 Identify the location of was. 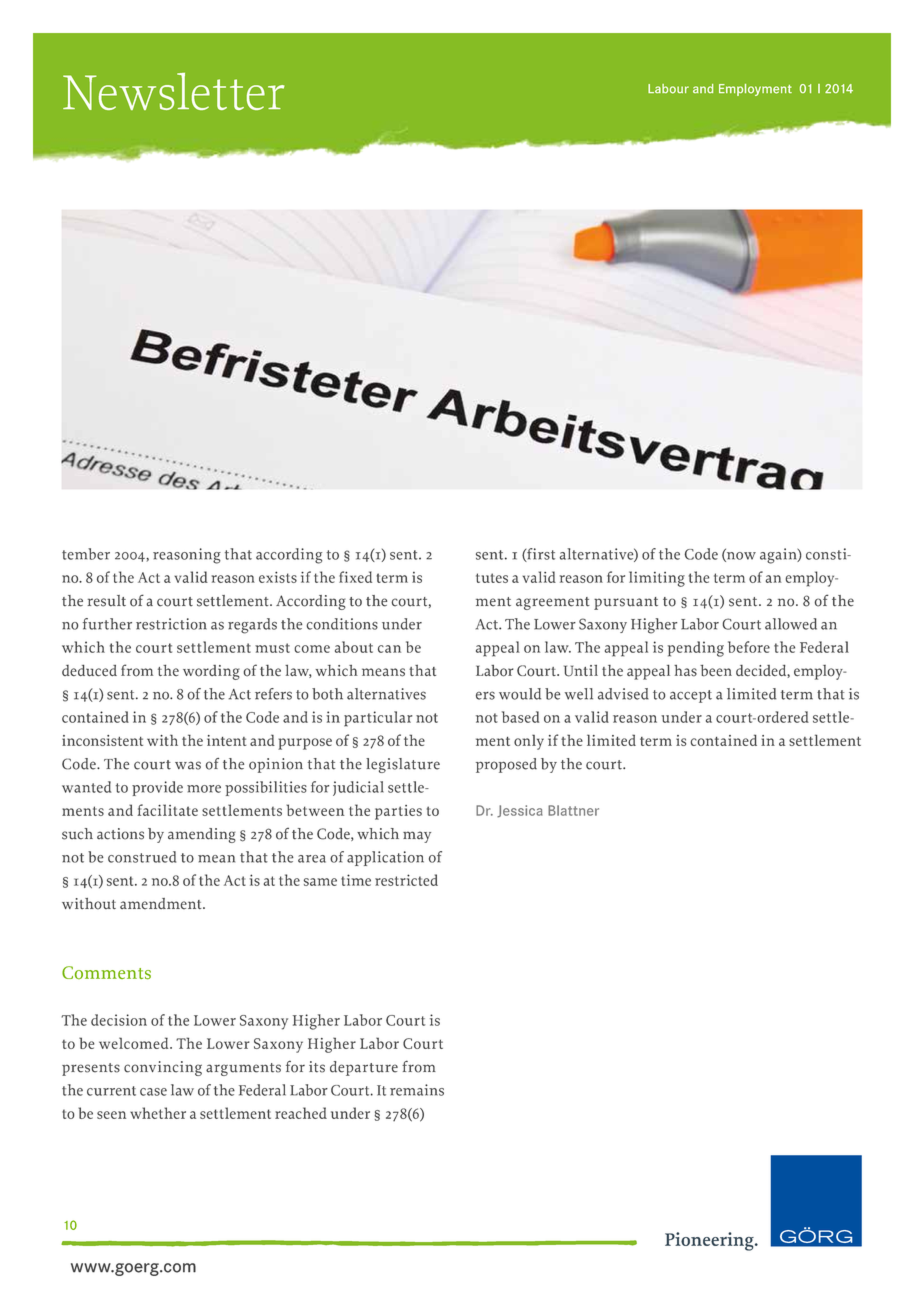
(188, 765).
